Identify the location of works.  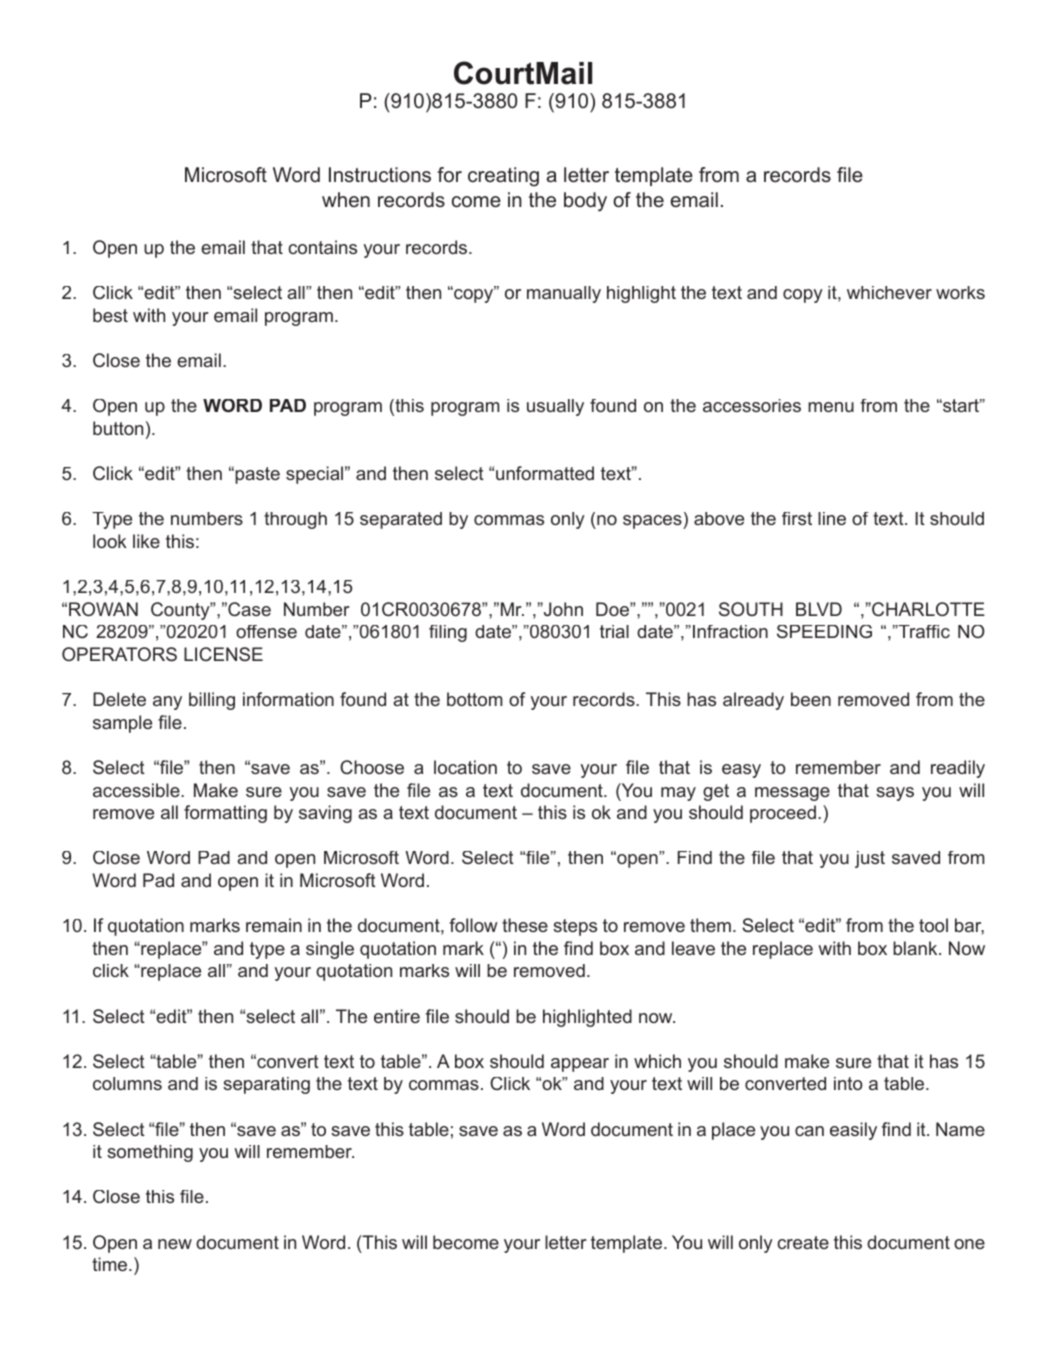
(960, 292).
